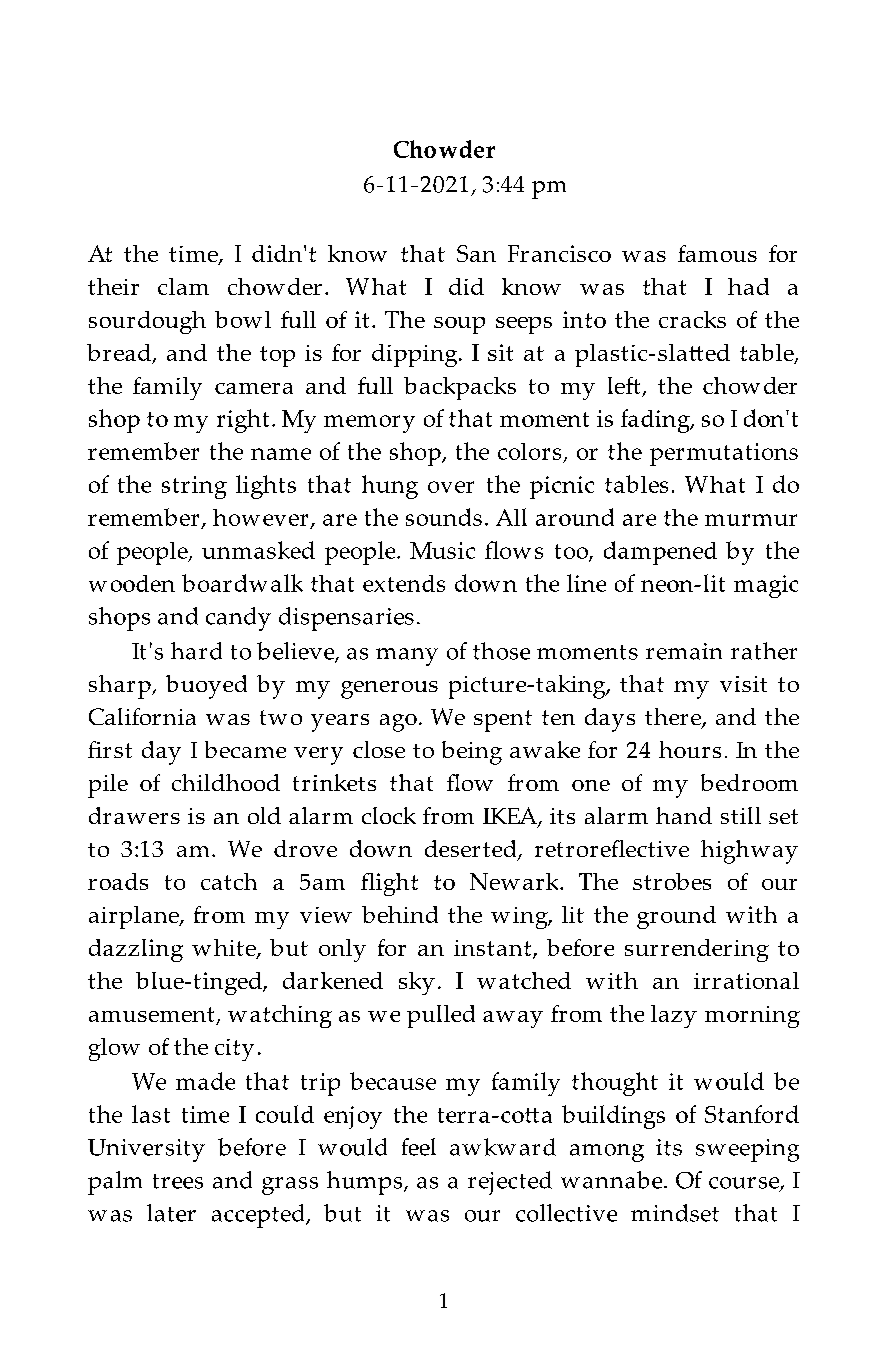  What do you see at coordinates (178, 1181) in the image?
I see `trees` at bounding box center [178, 1181].
